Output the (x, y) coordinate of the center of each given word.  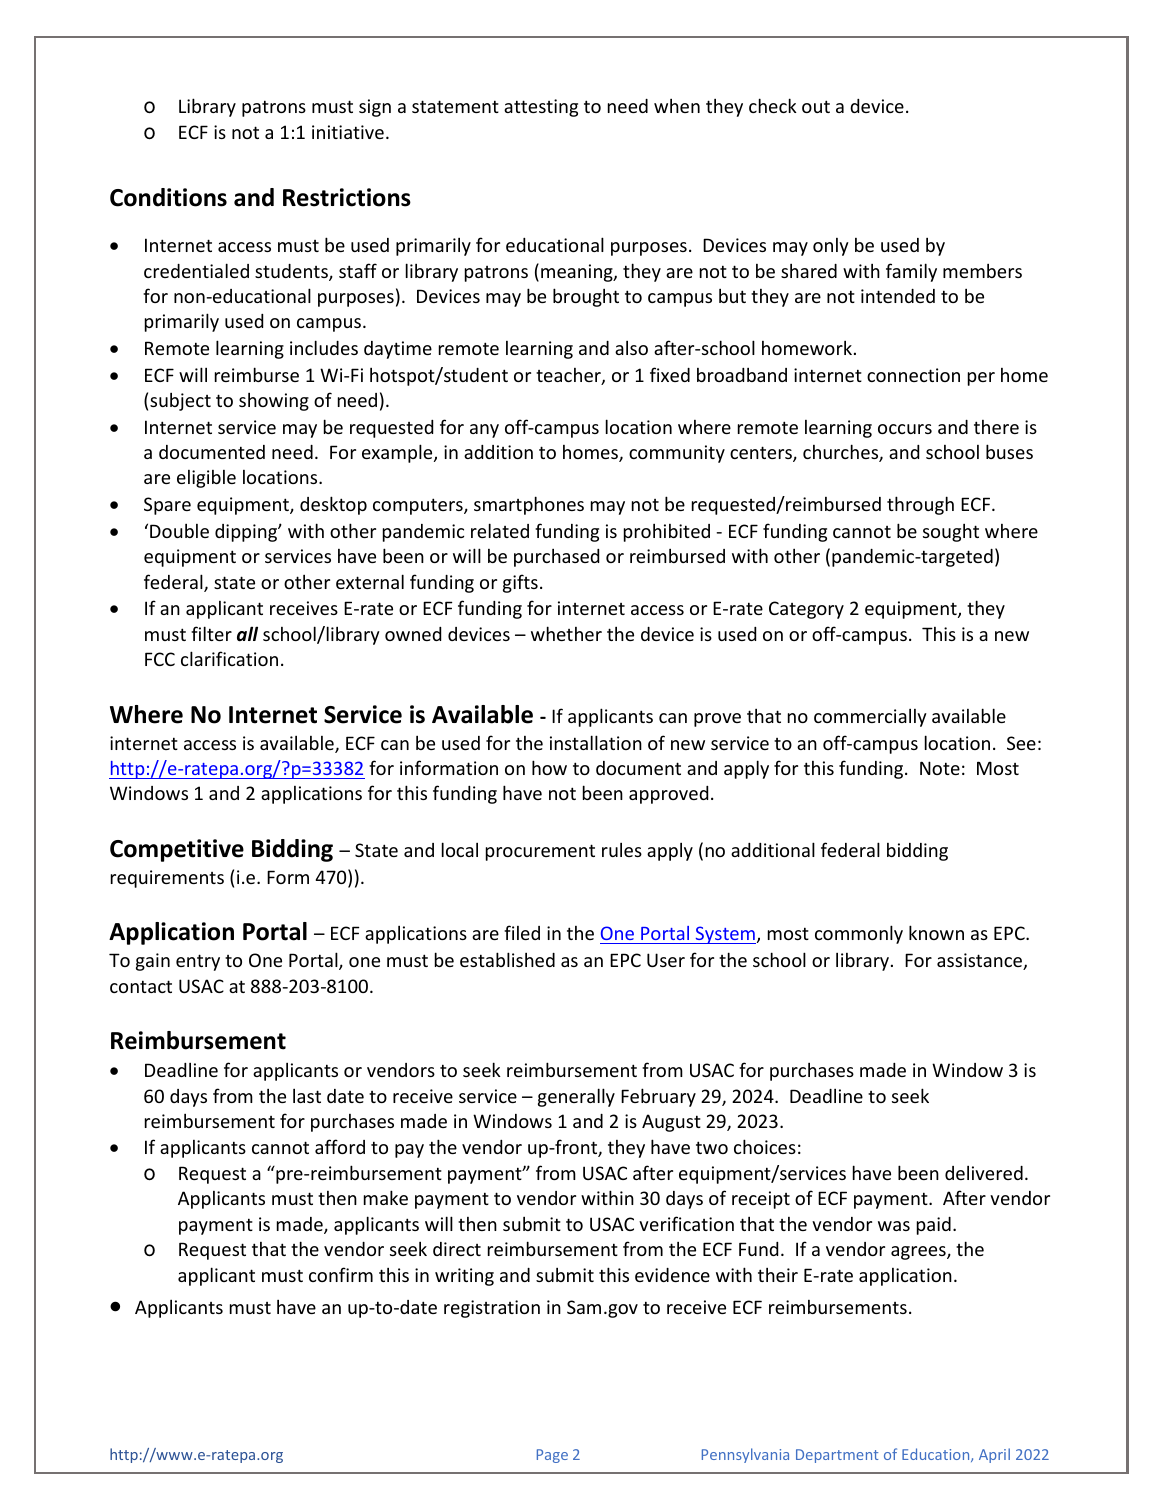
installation (596, 742)
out (816, 106)
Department (837, 1456)
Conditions (168, 197)
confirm (341, 1274)
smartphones (529, 505)
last (307, 1096)
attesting (541, 108)
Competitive (177, 850)
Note (940, 768)
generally (576, 1097)
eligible (206, 479)
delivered (984, 1173)
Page (552, 1456)
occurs (905, 429)
